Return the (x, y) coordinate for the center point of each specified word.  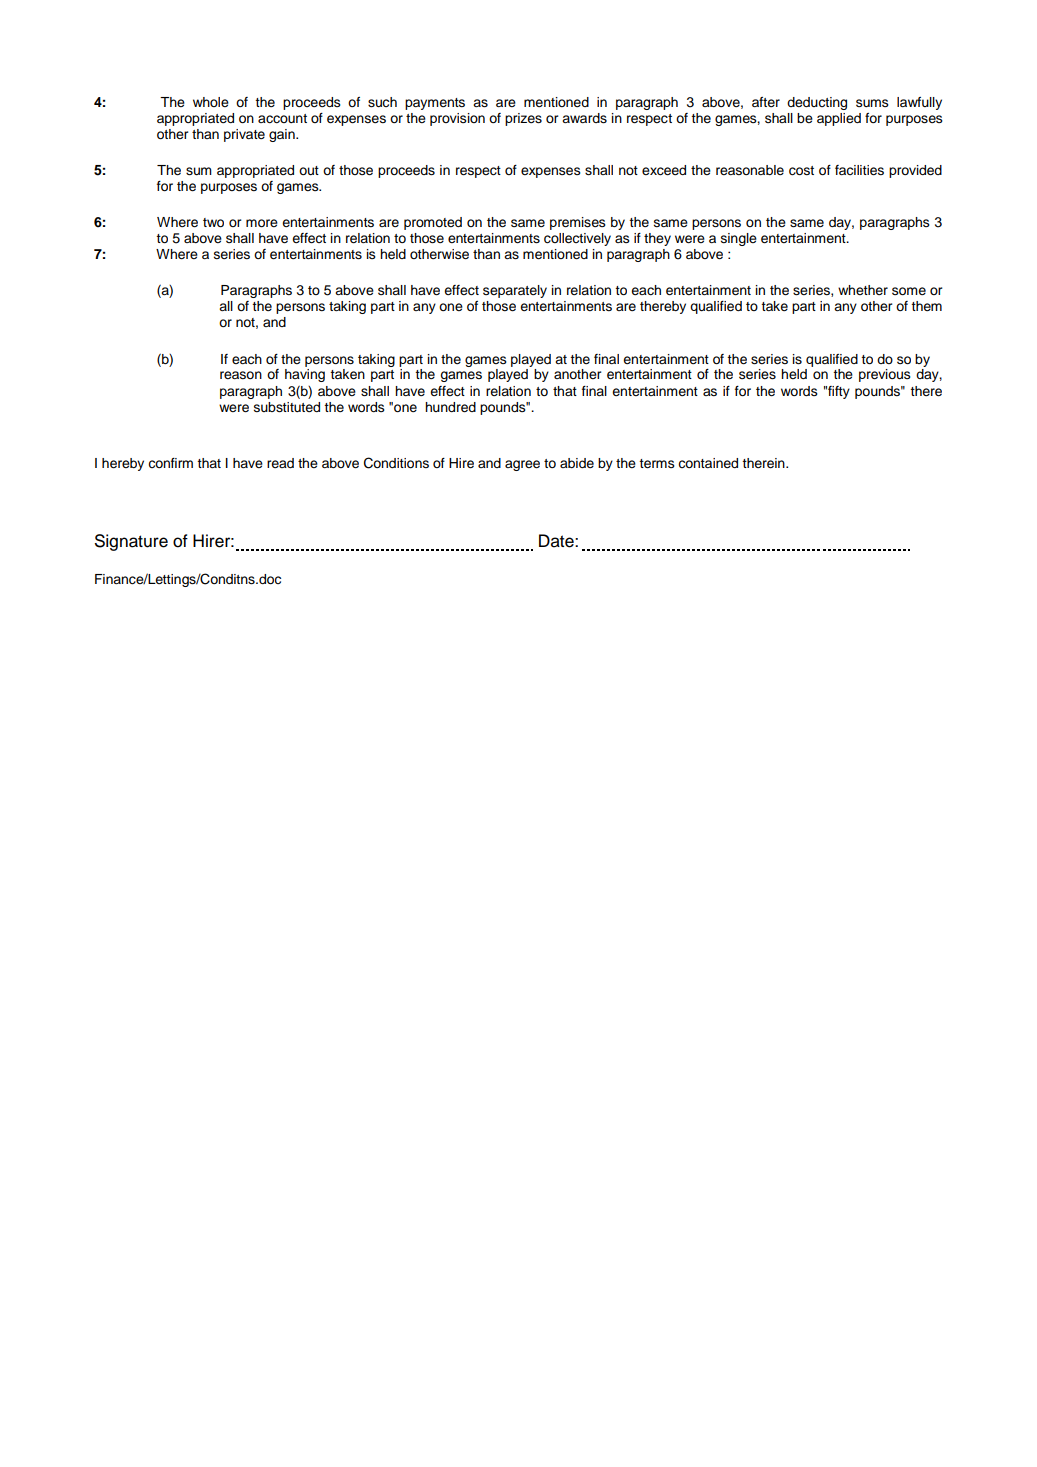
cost (801, 171)
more (262, 223)
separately (515, 291)
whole (211, 102)
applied (839, 119)
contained (708, 463)
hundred (450, 407)
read (280, 463)
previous (885, 375)
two (213, 222)
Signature (131, 542)
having (305, 375)
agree (522, 465)
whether (863, 290)
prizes (523, 119)
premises (578, 223)
